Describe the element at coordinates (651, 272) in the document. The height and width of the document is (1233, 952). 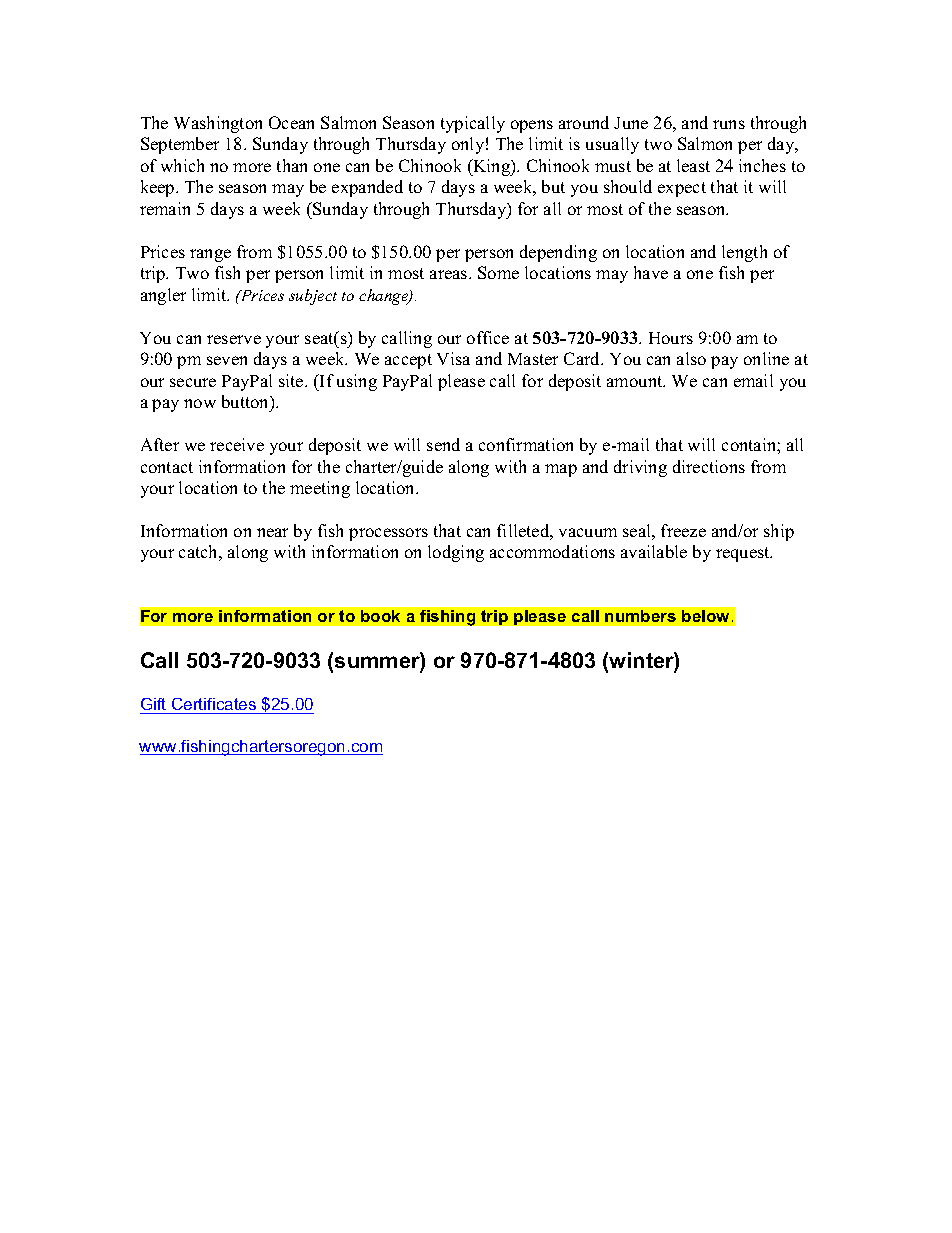
I see `have` at that location.
